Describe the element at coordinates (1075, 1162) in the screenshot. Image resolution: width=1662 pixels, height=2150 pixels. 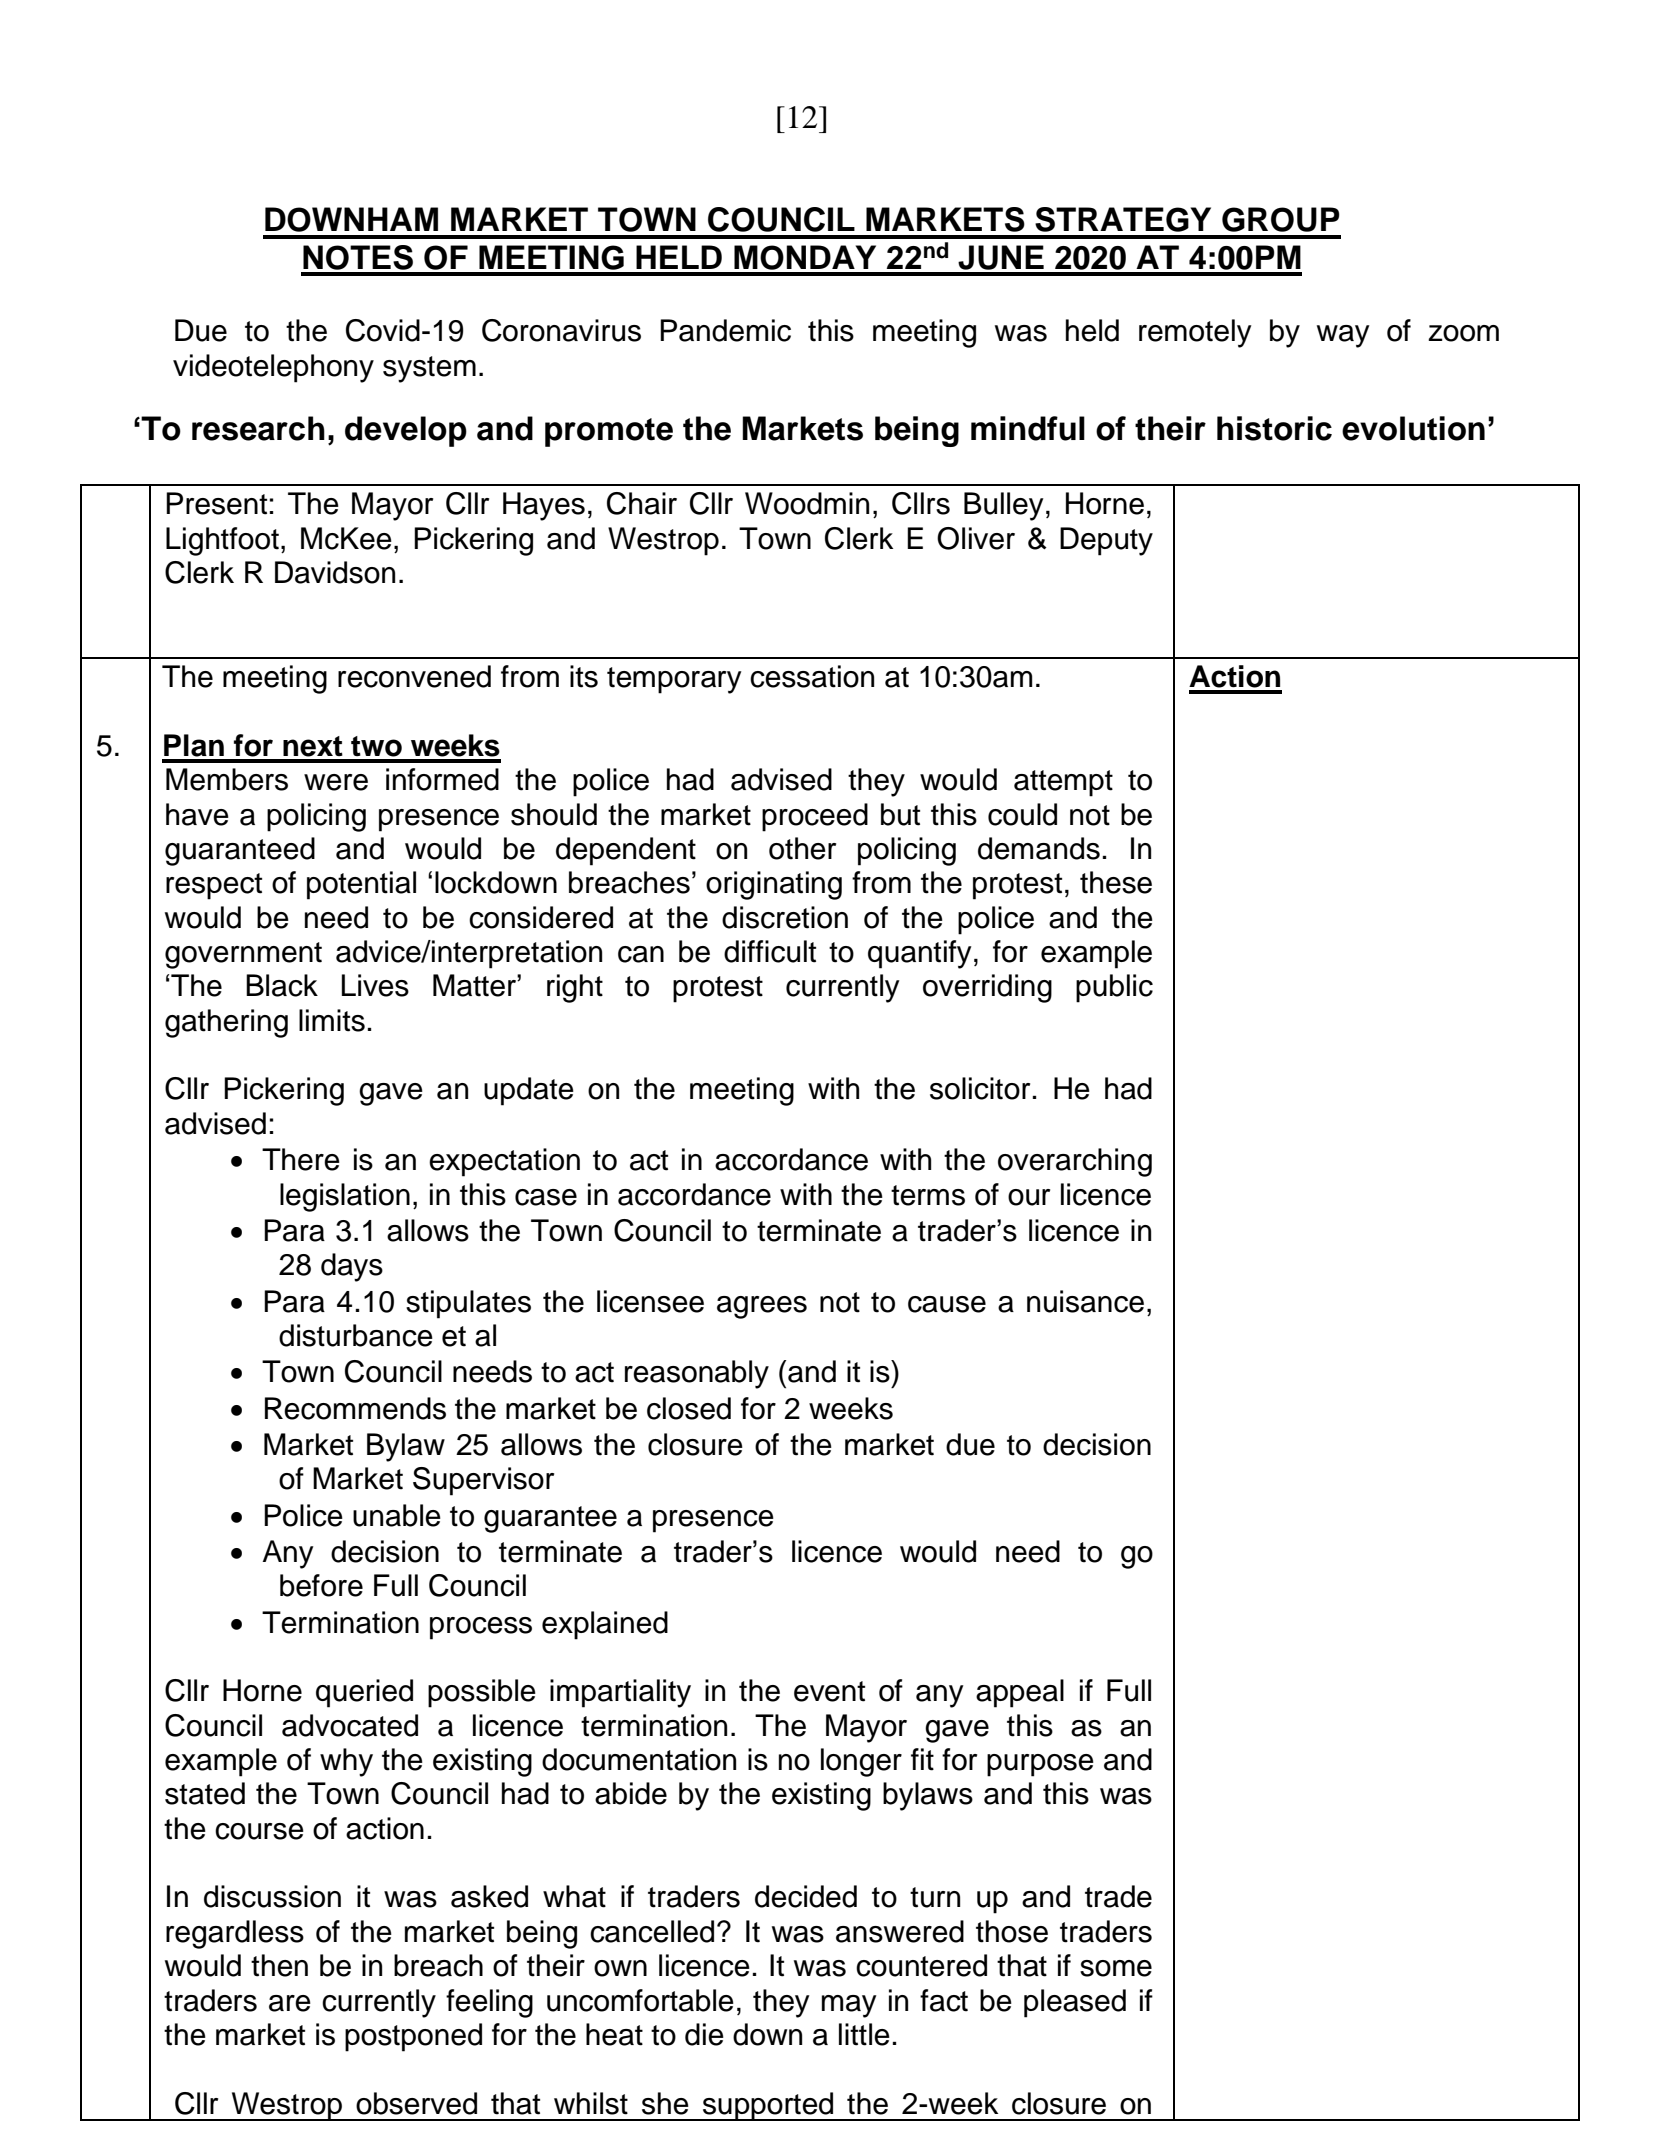
I see `overarching` at that location.
